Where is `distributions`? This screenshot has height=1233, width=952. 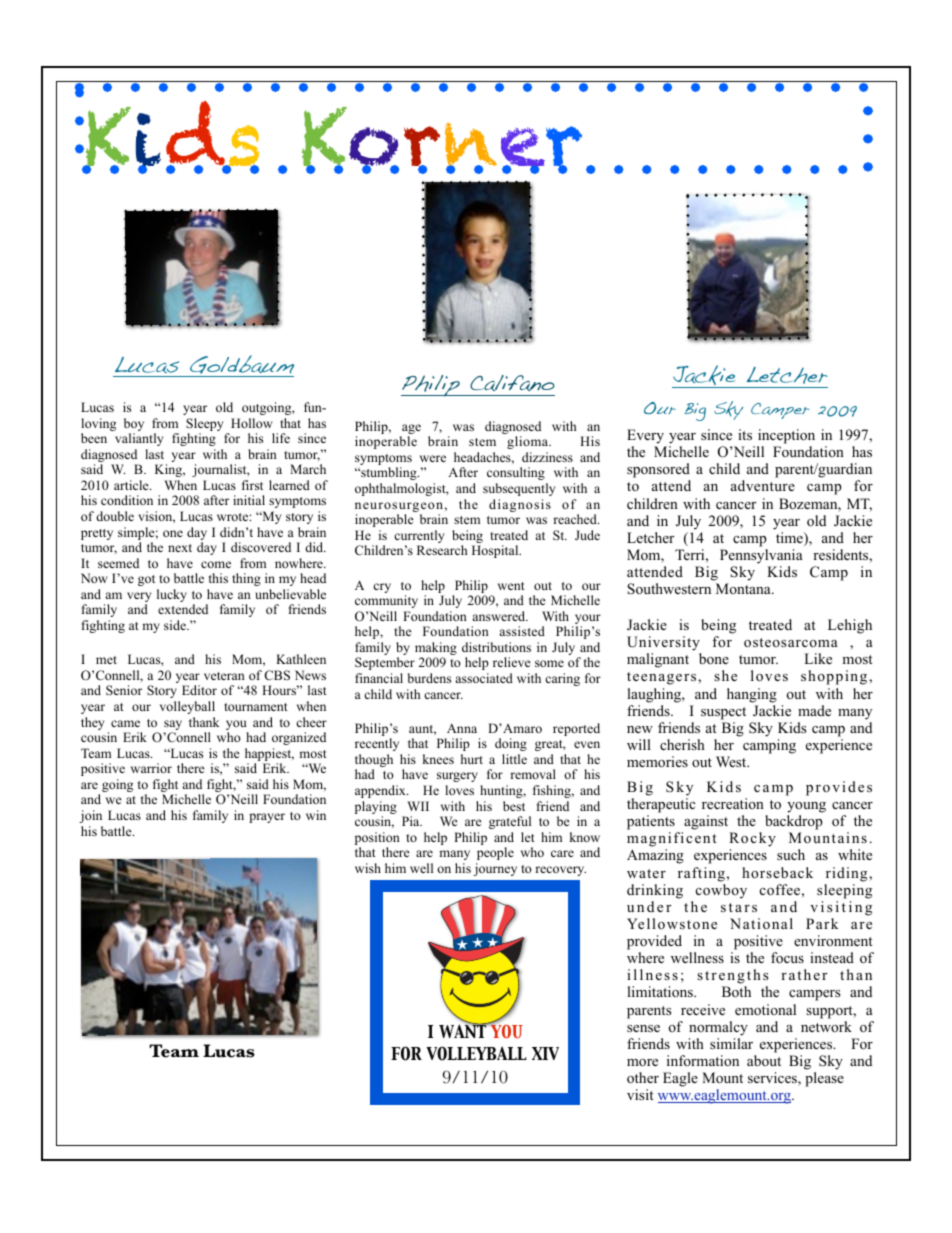 distributions is located at coordinates (496, 647).
